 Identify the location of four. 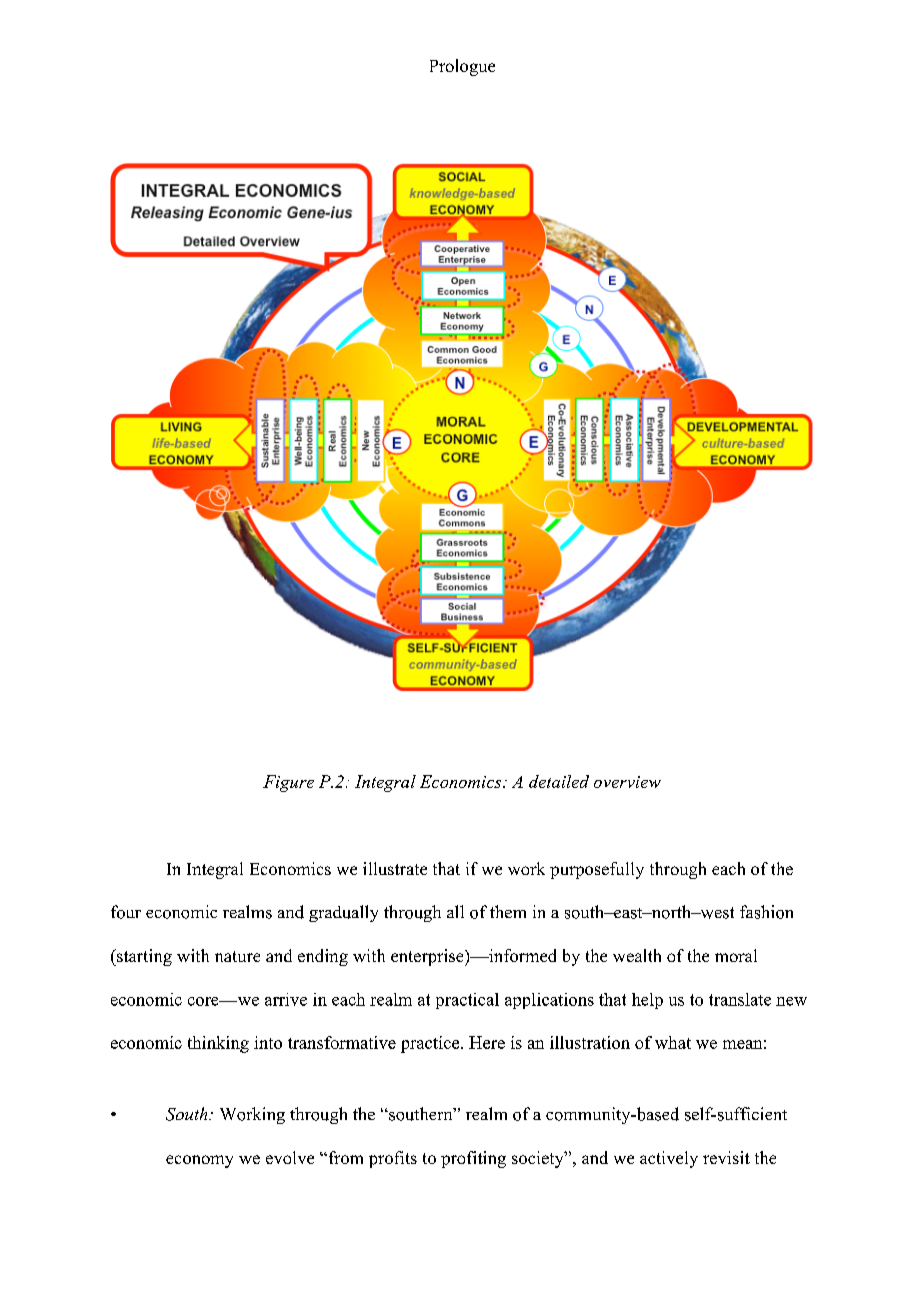
(126, 912).
